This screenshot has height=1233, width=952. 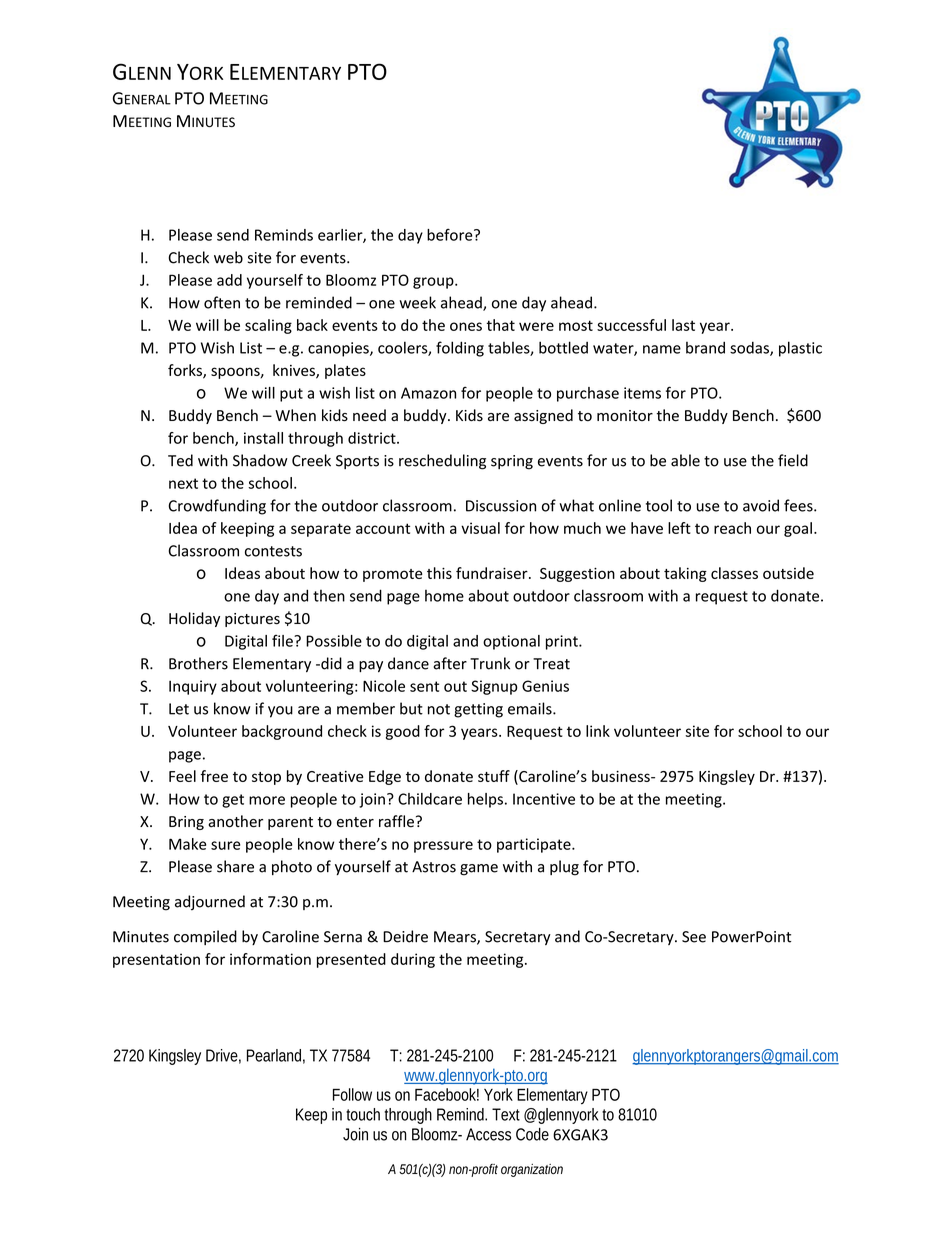 What do you see at coordinates (694, 937) in the screenshot?
I see `See` at bounding box center [694, 937].
